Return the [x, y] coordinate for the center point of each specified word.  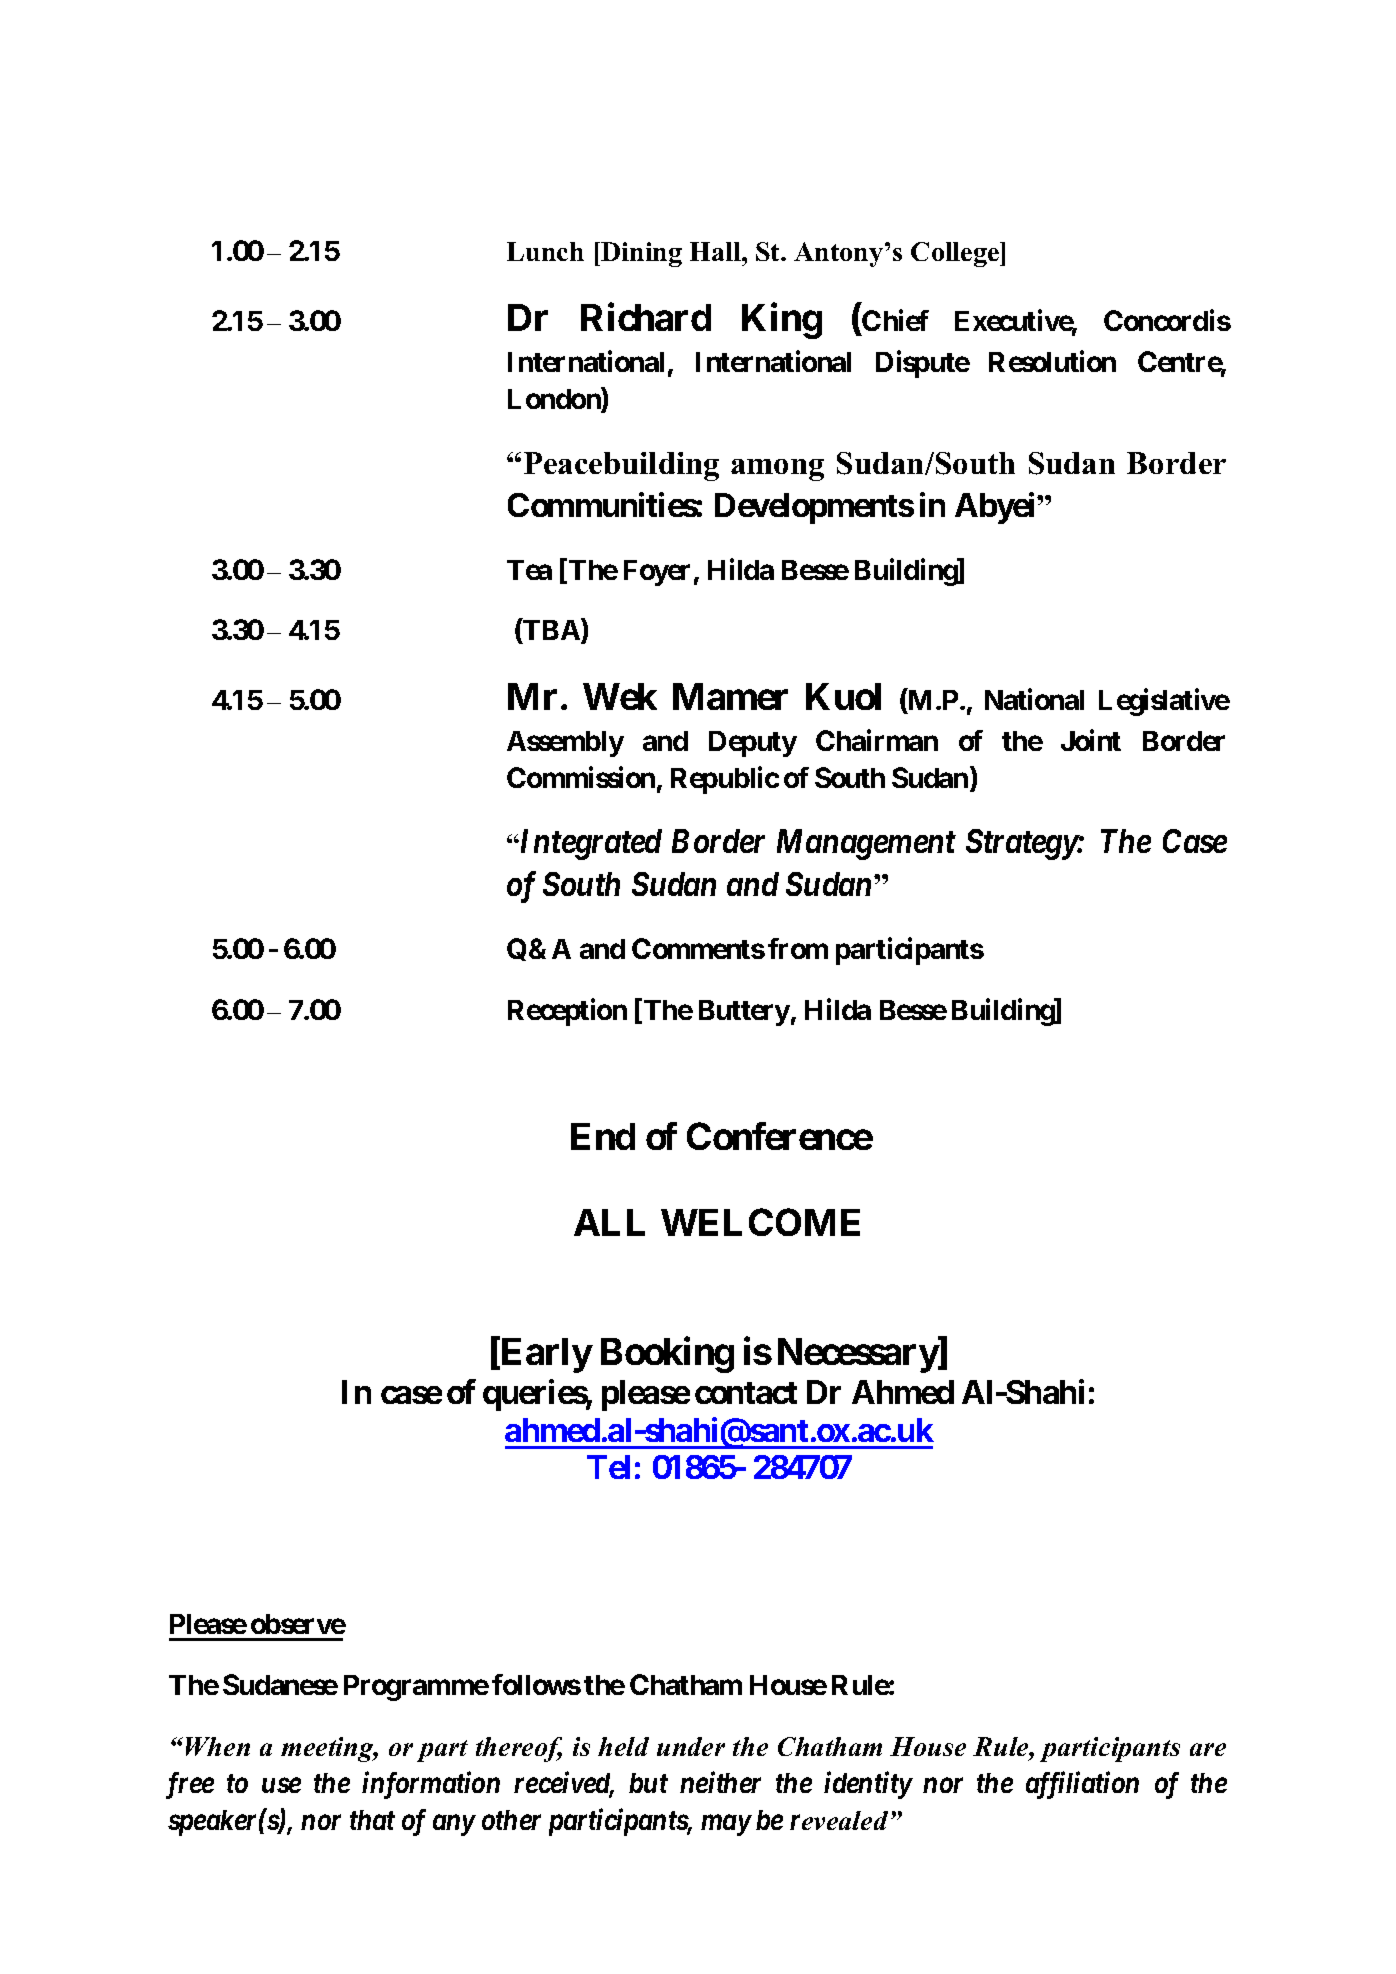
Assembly [565, 744]
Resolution [1052, 361]
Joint [1091, 740]
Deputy [753, 744]
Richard [646, 317]
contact [746, 1393]
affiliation [1082, 1785]
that [372, 1820]
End [603, 1136]
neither [720, 1782]
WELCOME [760, 1222]
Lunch [545, 251]
